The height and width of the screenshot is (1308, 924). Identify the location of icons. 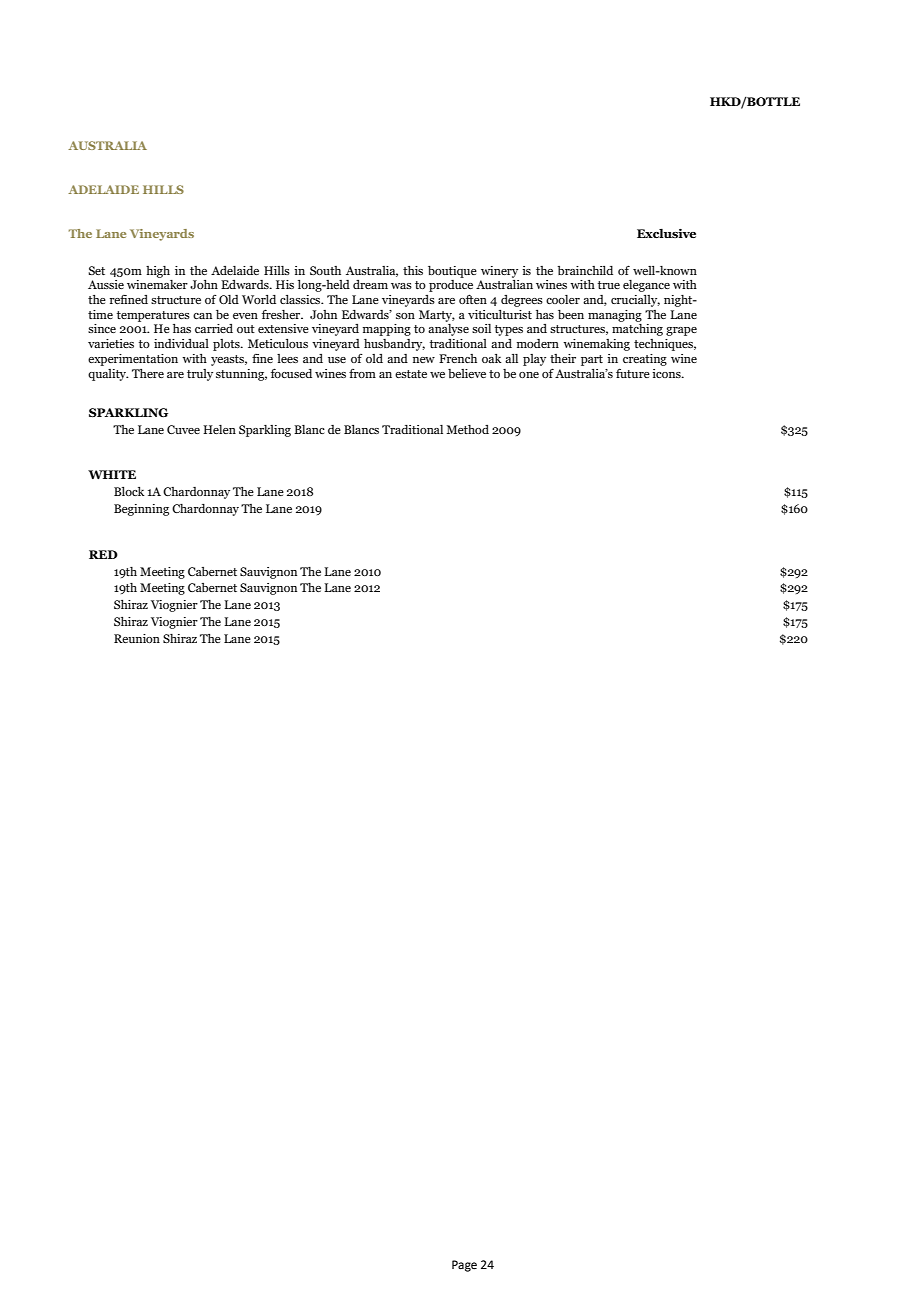
(667, 373).
